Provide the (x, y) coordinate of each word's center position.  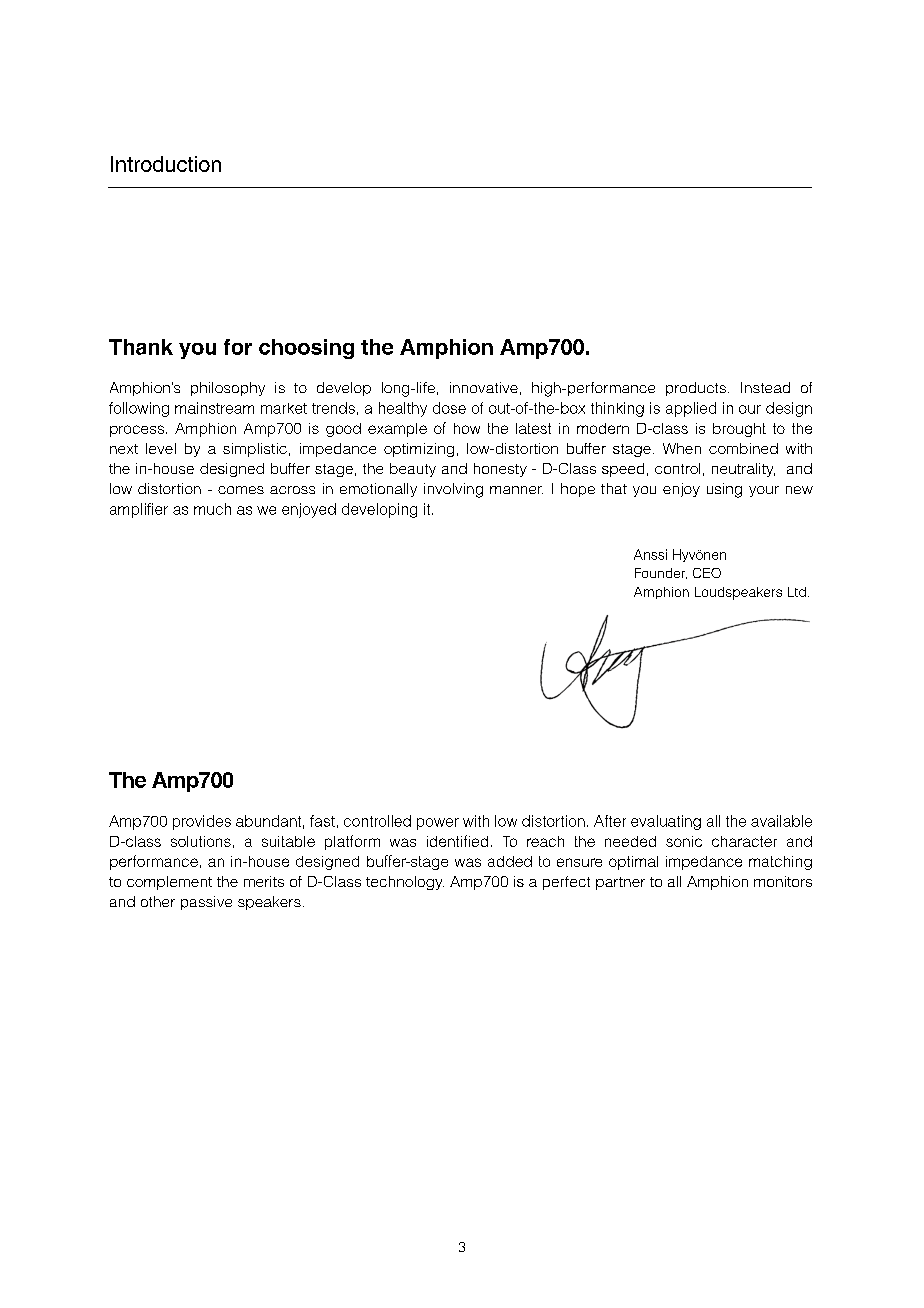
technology (405, 883)
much (212, 509)
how (467, 428)
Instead (765, 387)
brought (739, 430)
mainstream (214, 408)
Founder (661, 573)
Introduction (166, 164)
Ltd (797, 592)
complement (169, 883)
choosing (306, 349)
